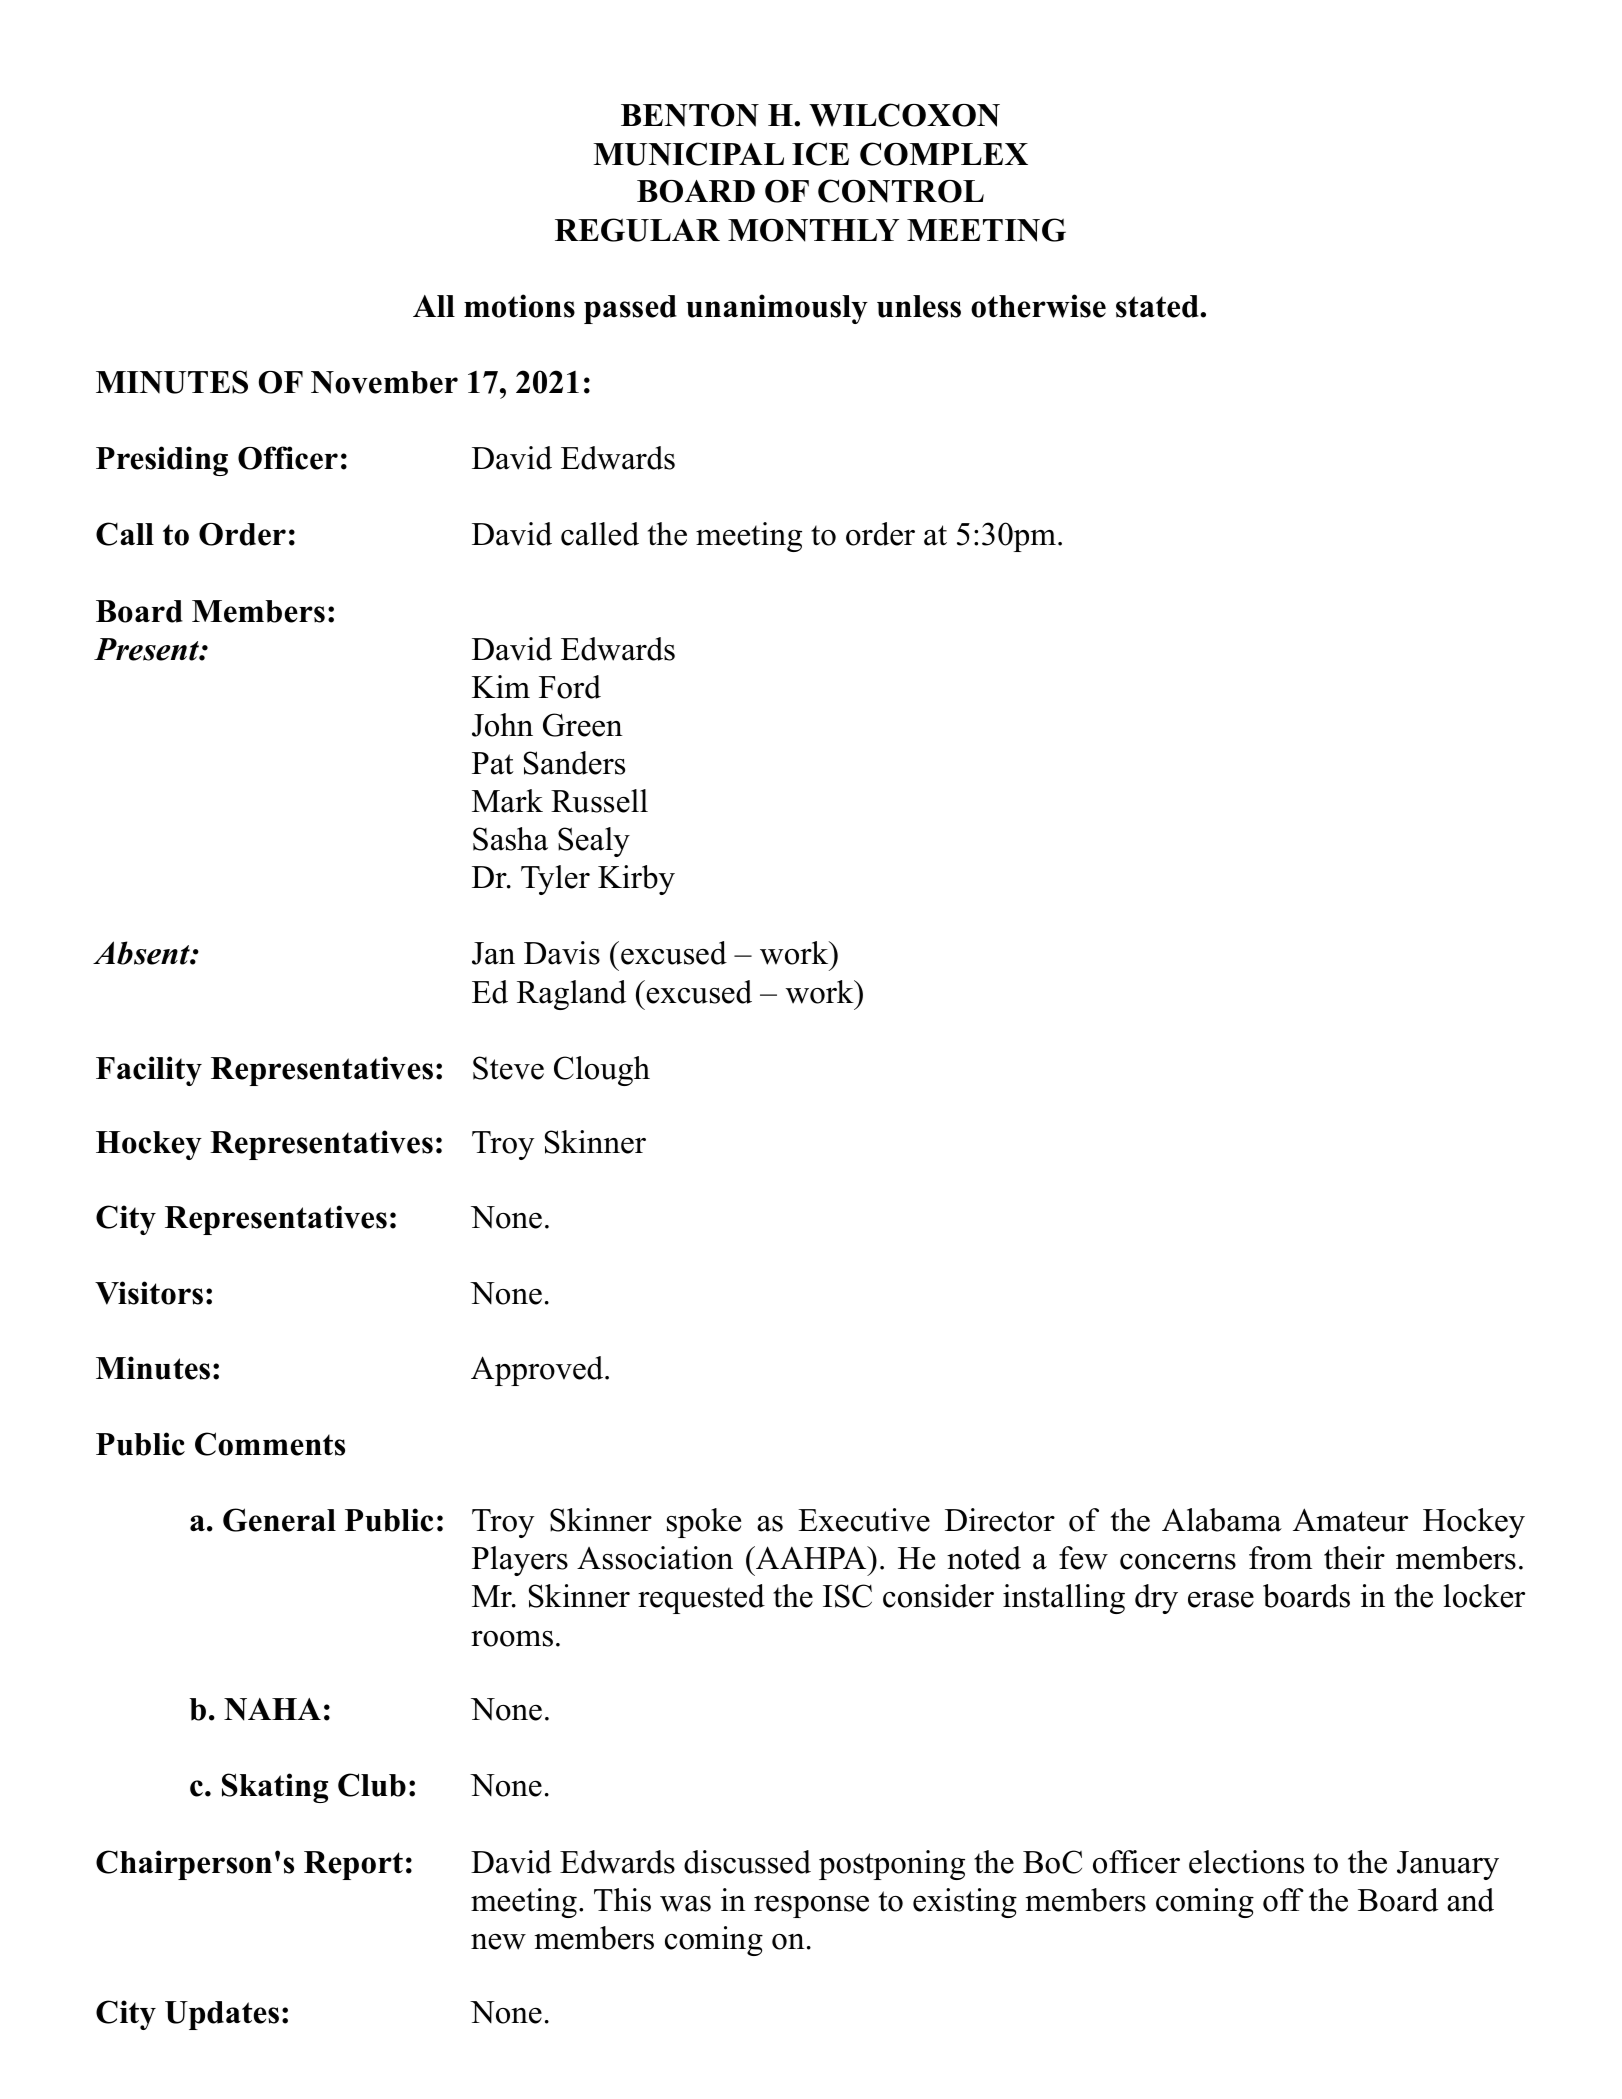 This image has height=2099, width=1622. I want to click on Russell, so click(599, 801).
